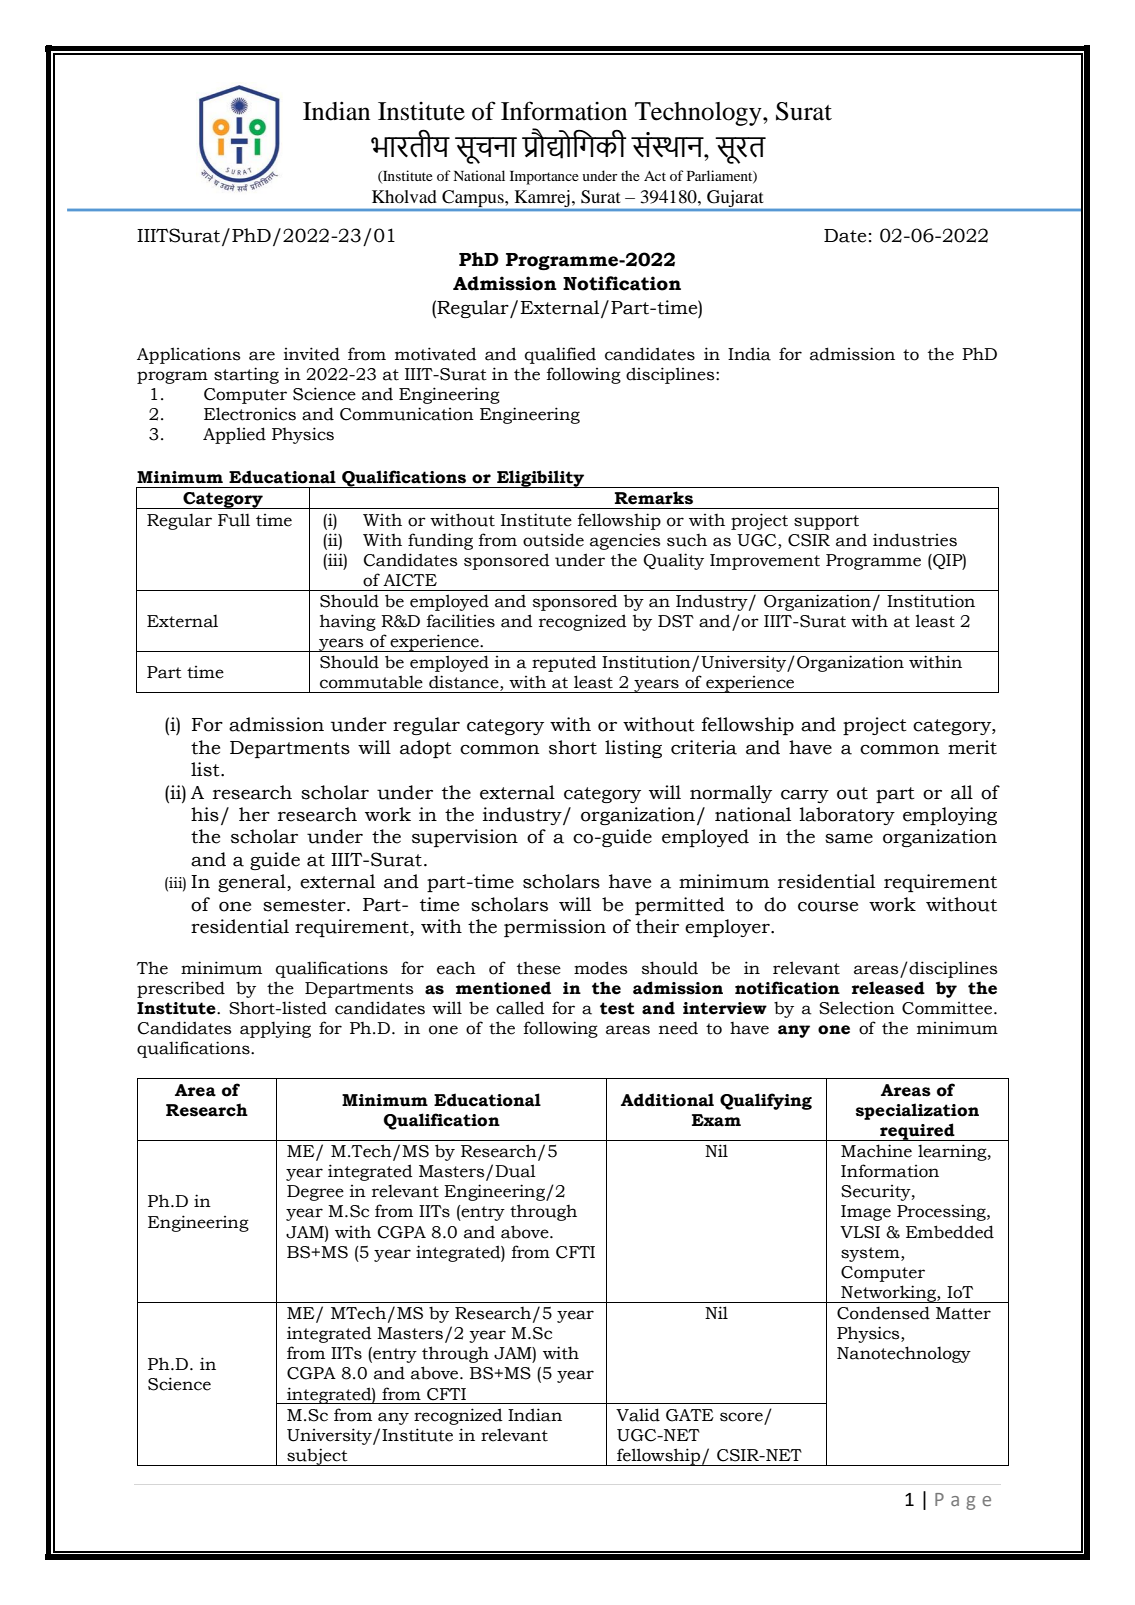 Image resolution: width=1135 pixels, height=1605 pixels. What do you see at coordinates (312, 354) in the document?
I see `invited` at bounding box center [312, 354].
